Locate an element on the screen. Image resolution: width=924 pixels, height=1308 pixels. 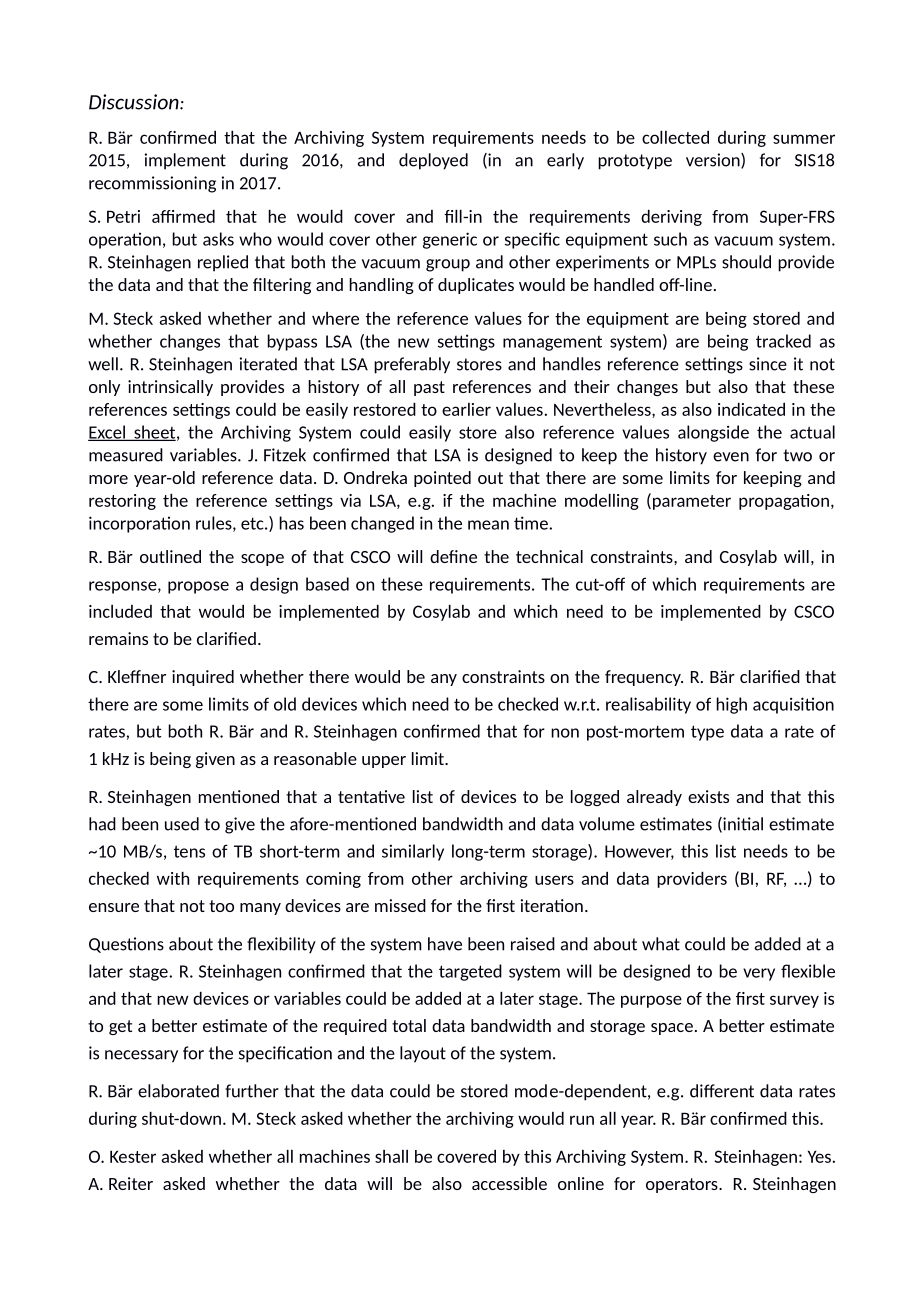
define is located at coordinates (453, 556).
